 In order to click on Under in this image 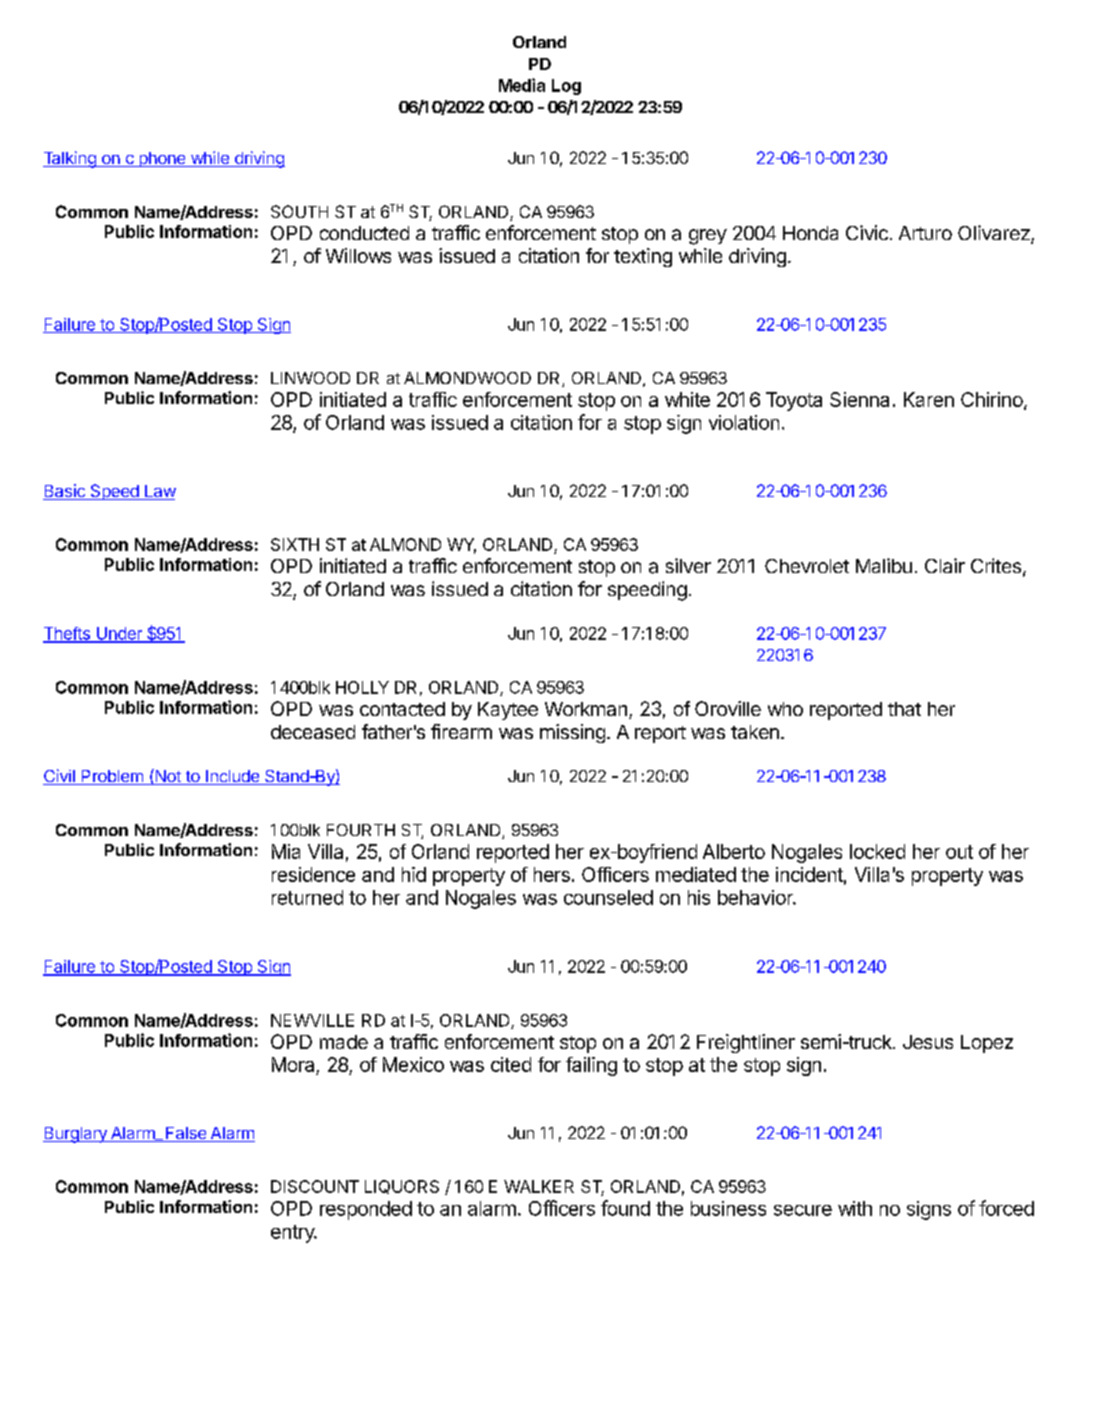, I will do `click(119, 634)`.
